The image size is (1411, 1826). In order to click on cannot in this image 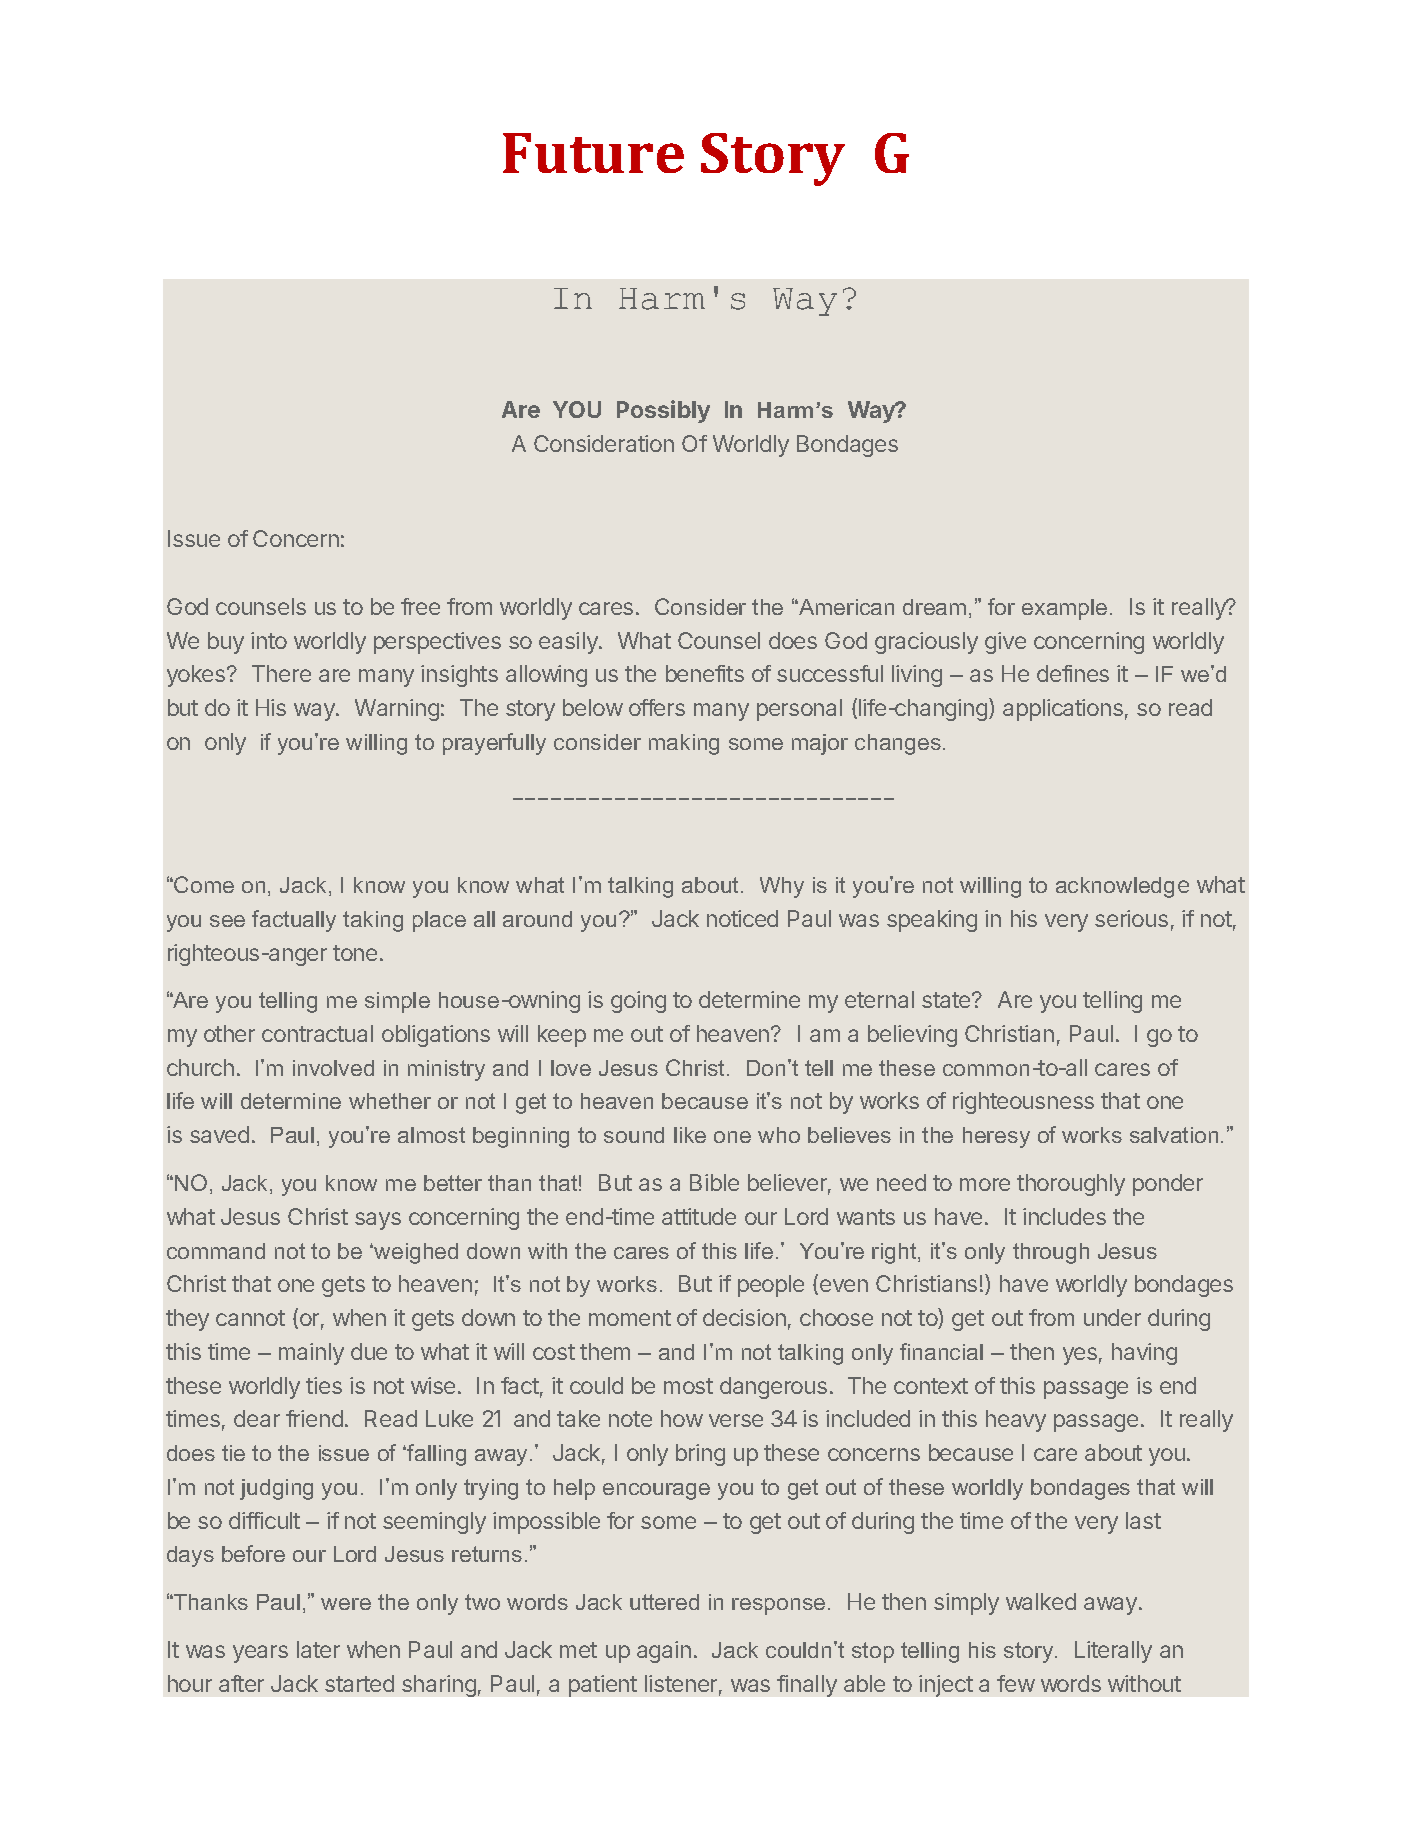, I will do `click(250, 1318)`.
